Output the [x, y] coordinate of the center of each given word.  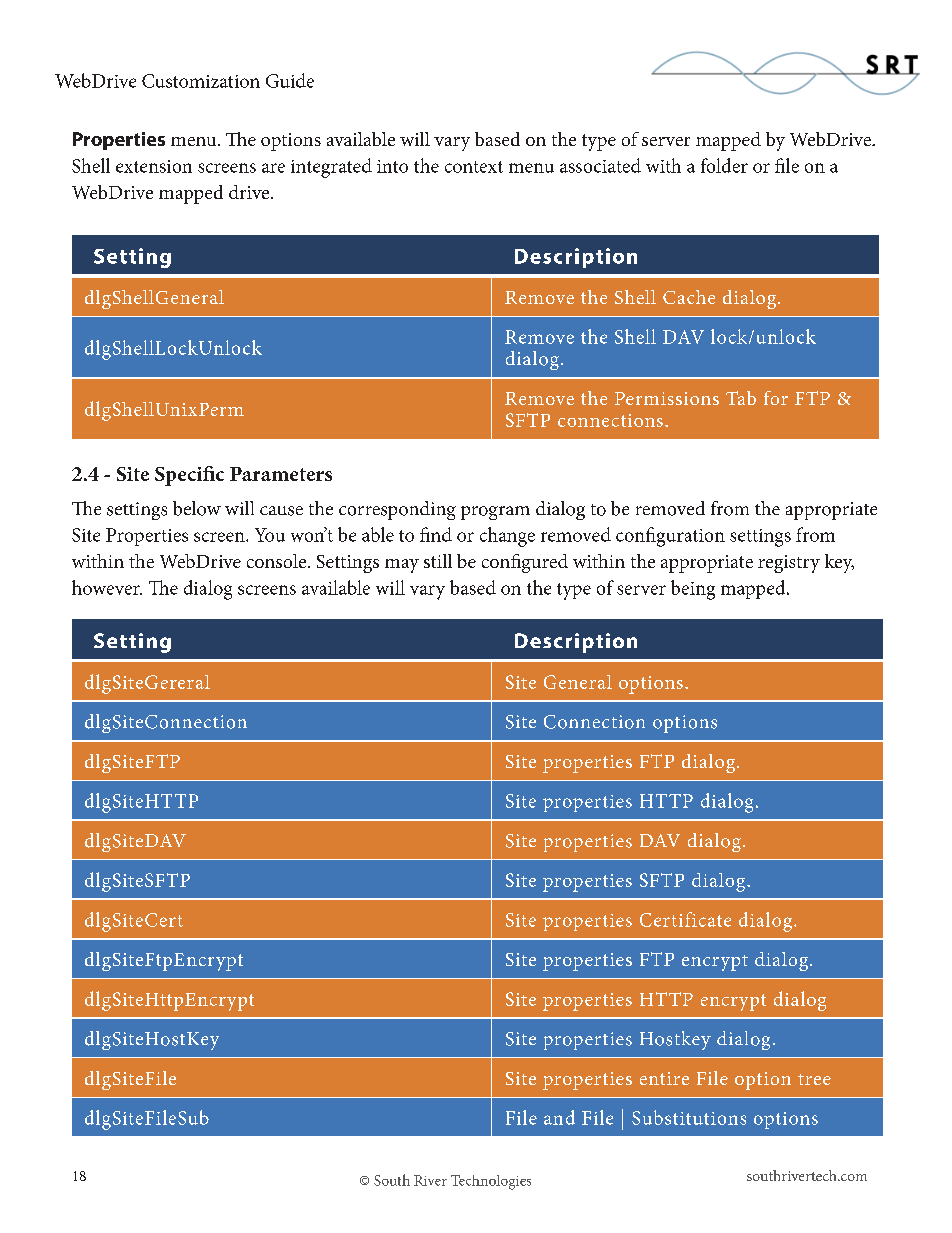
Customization [201, 81]
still [438, 561]
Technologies [491, 1182]
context [474, 167]
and [559, 1117]
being [693, 590]
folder [724, 165]
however [107, 587]
